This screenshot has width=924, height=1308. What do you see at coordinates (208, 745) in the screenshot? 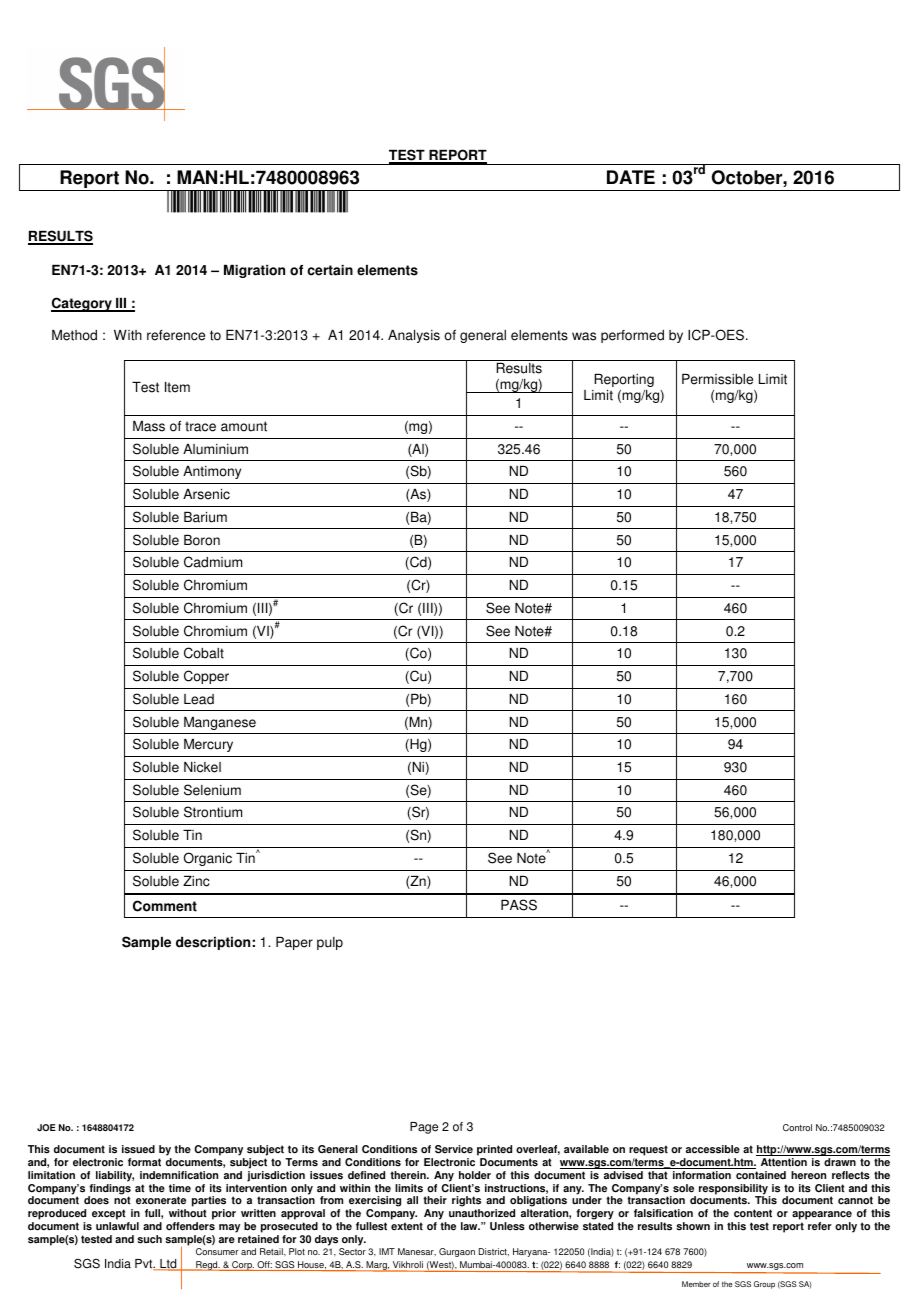
I see `Mercury` at bounding box center [208, 745].
